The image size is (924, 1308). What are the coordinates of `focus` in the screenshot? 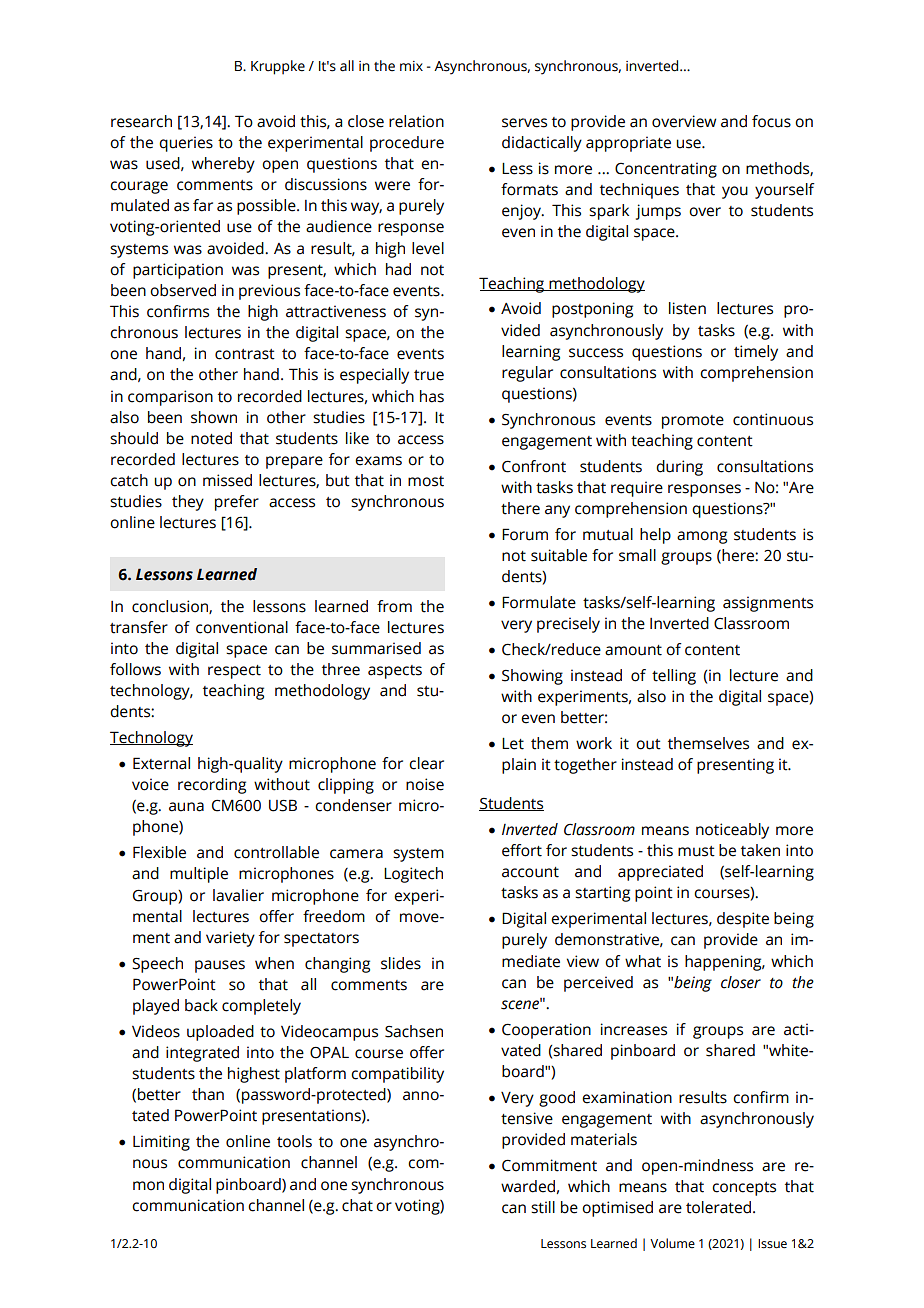 It's located at (771, 121).
